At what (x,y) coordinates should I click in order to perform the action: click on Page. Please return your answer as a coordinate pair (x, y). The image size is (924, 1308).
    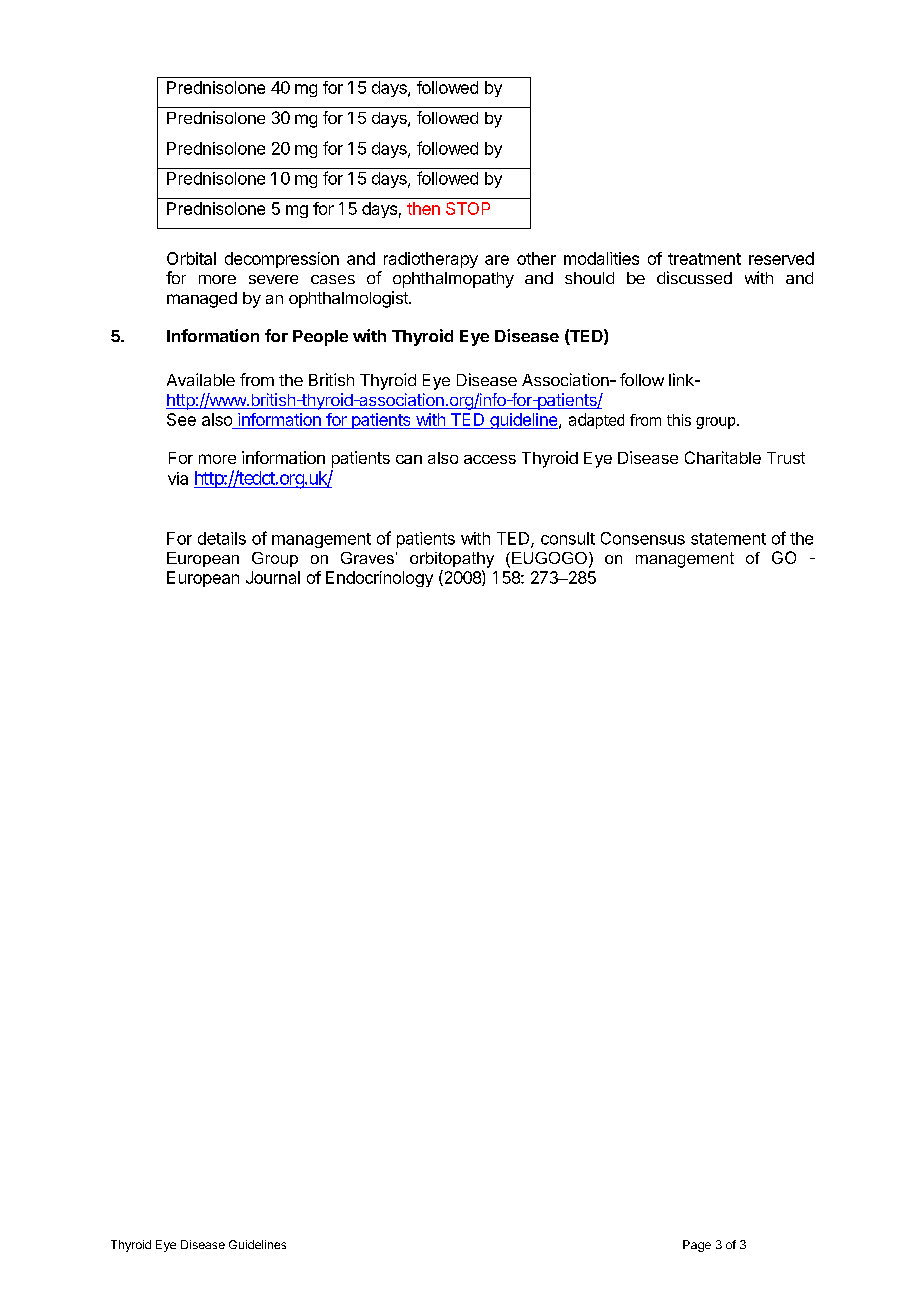
    Looking at the image, I should click on (697, 1246).
